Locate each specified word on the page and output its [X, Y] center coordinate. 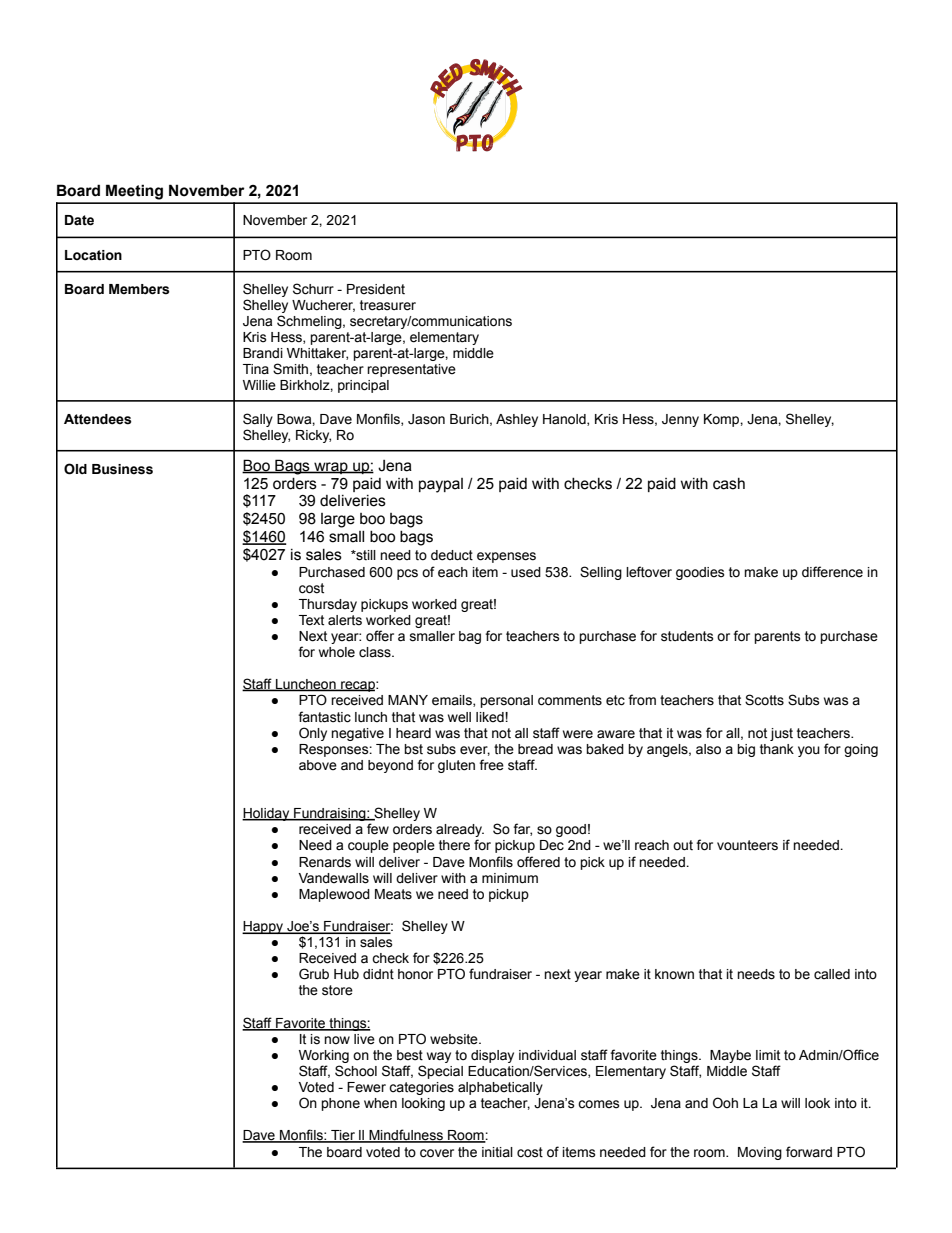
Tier [343, 1136]
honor [415, 974]
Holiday [267, 814]
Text [311, 620]
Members [139, 289]
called [832, 974]
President [376, 289]
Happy [263, 927]
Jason [426, 419]
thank [777, 749]
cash [729, 484]
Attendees [98, 419]
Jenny [680, 420]
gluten [456, 766]
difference [832, 572]
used [526, 572]
